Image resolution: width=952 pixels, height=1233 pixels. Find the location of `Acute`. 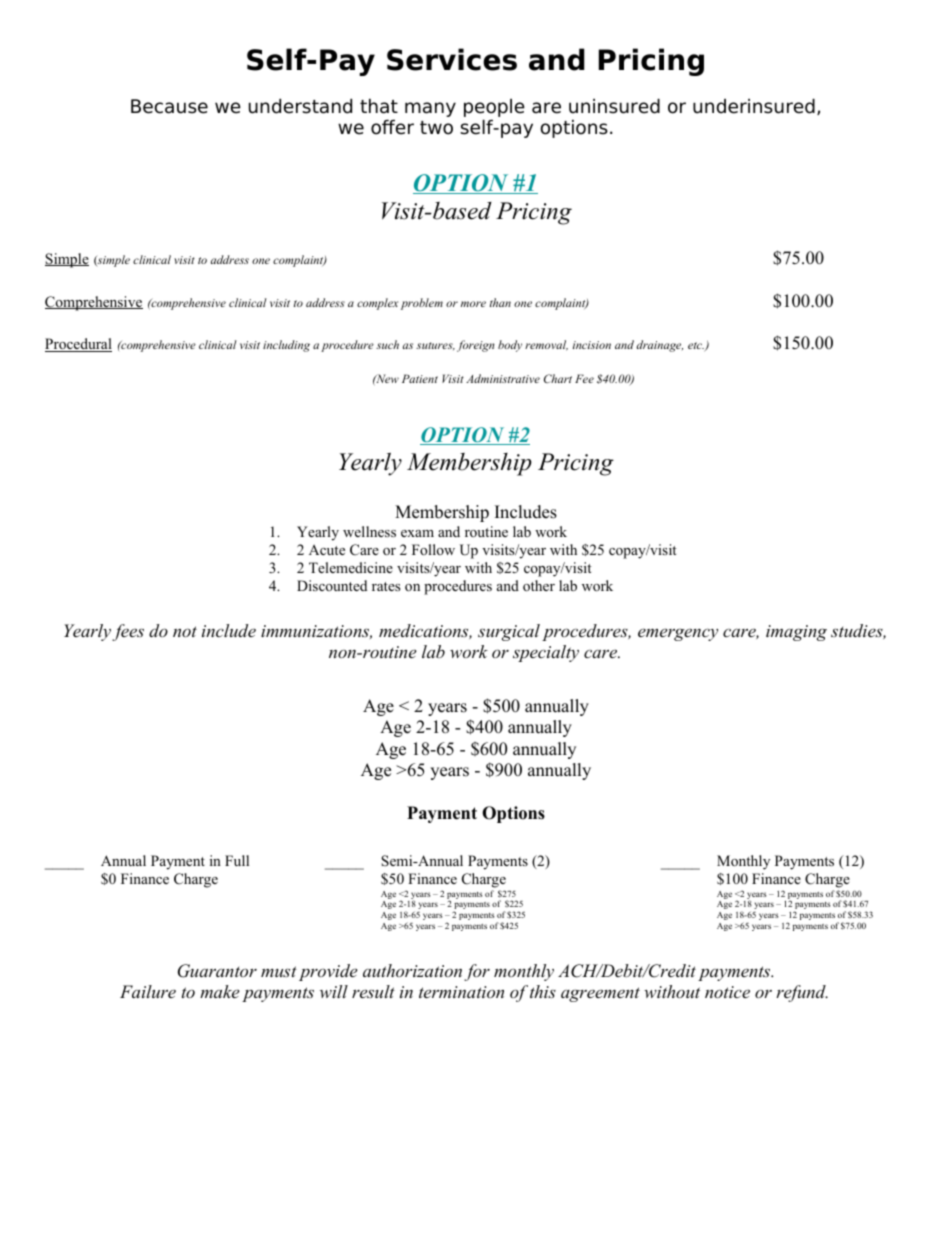

Acute is located at coordinates (327, 550).
